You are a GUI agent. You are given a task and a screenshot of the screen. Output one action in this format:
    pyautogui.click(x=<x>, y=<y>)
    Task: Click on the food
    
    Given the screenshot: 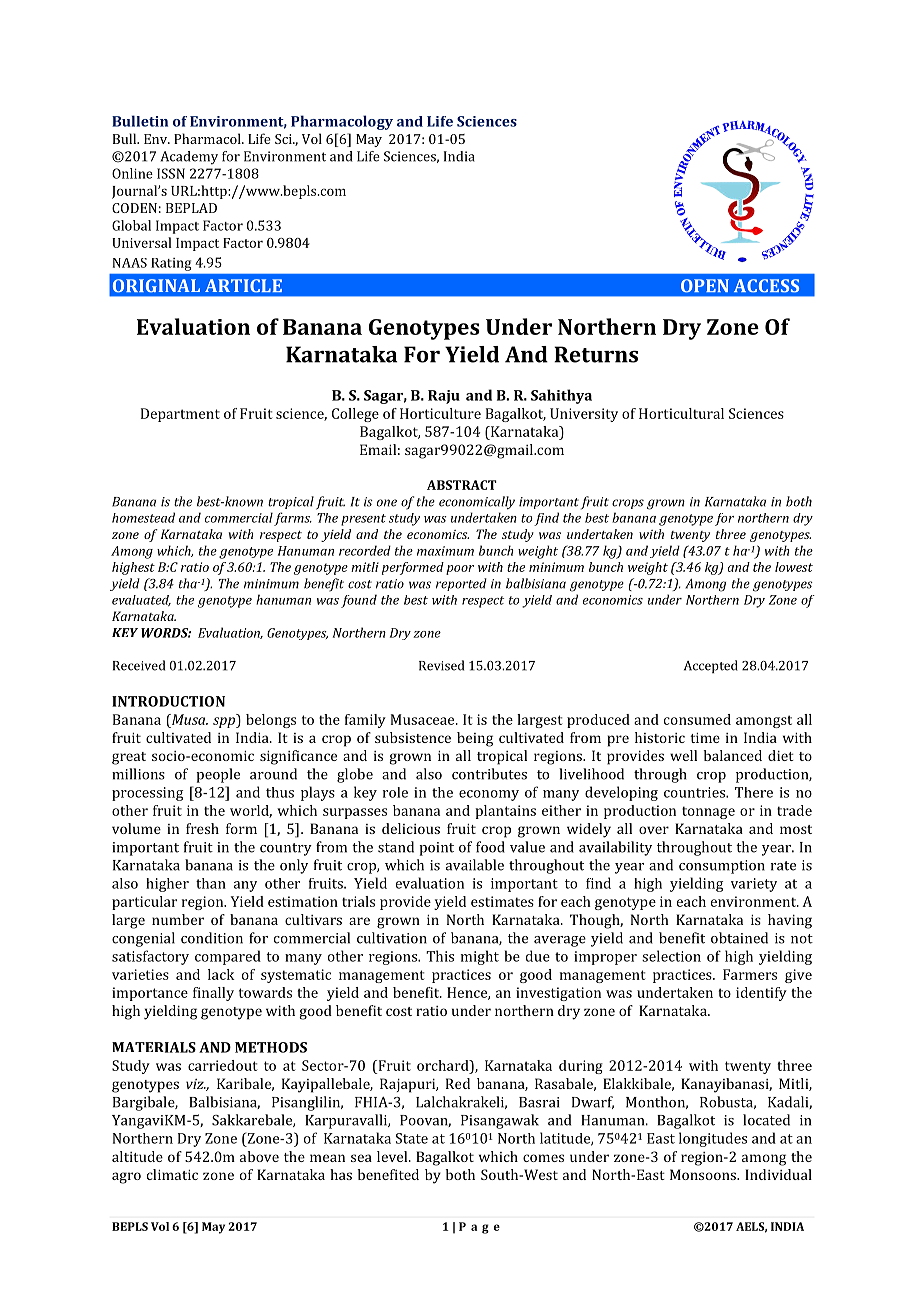 What is the action you would take?
    pyautogui.click(x=490, y=847)
